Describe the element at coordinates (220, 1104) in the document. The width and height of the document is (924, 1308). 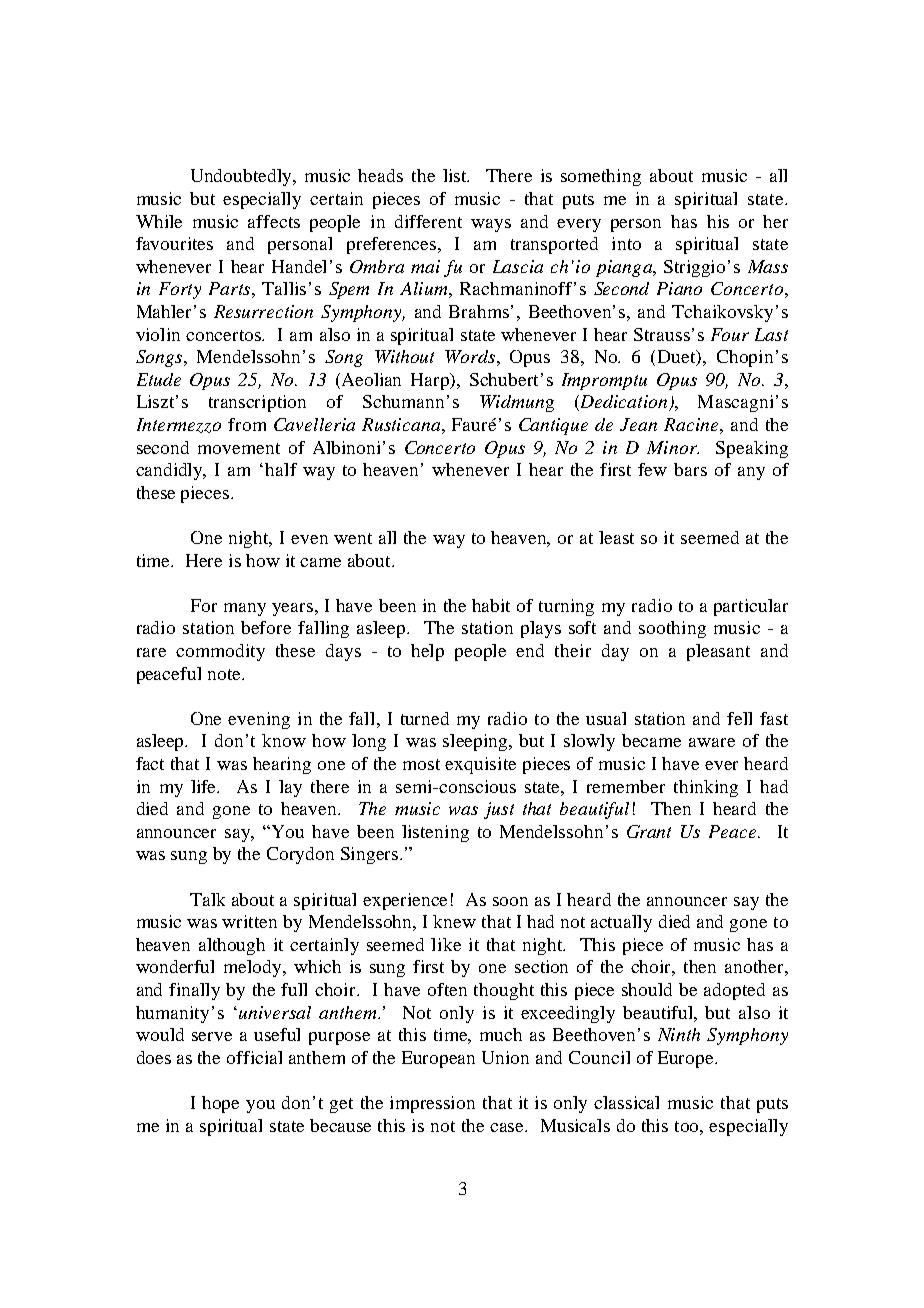
I see `hope` at that location.
